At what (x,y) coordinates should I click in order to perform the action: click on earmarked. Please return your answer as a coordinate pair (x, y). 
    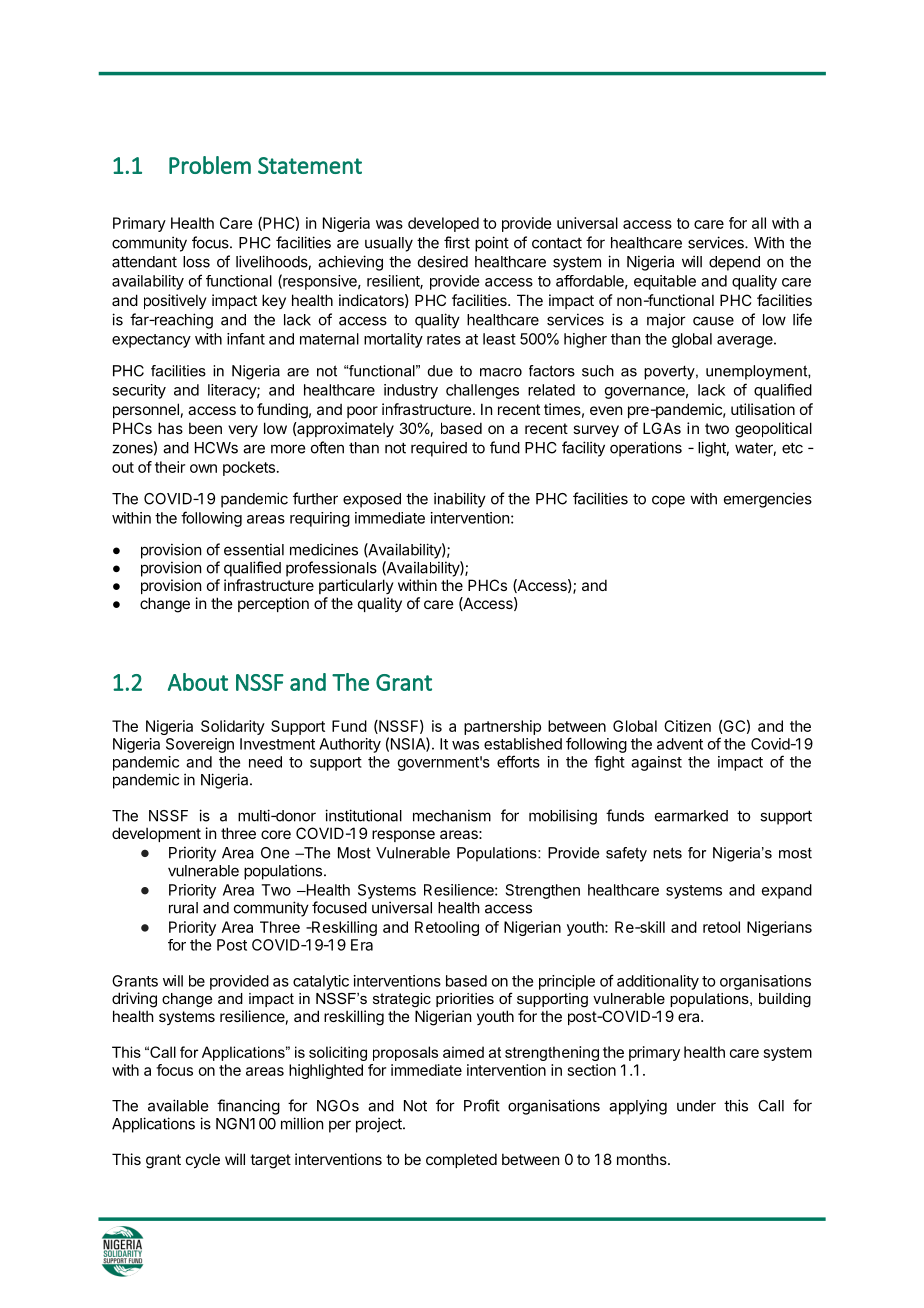
    Looking at the image, I should click on (691, 816).
